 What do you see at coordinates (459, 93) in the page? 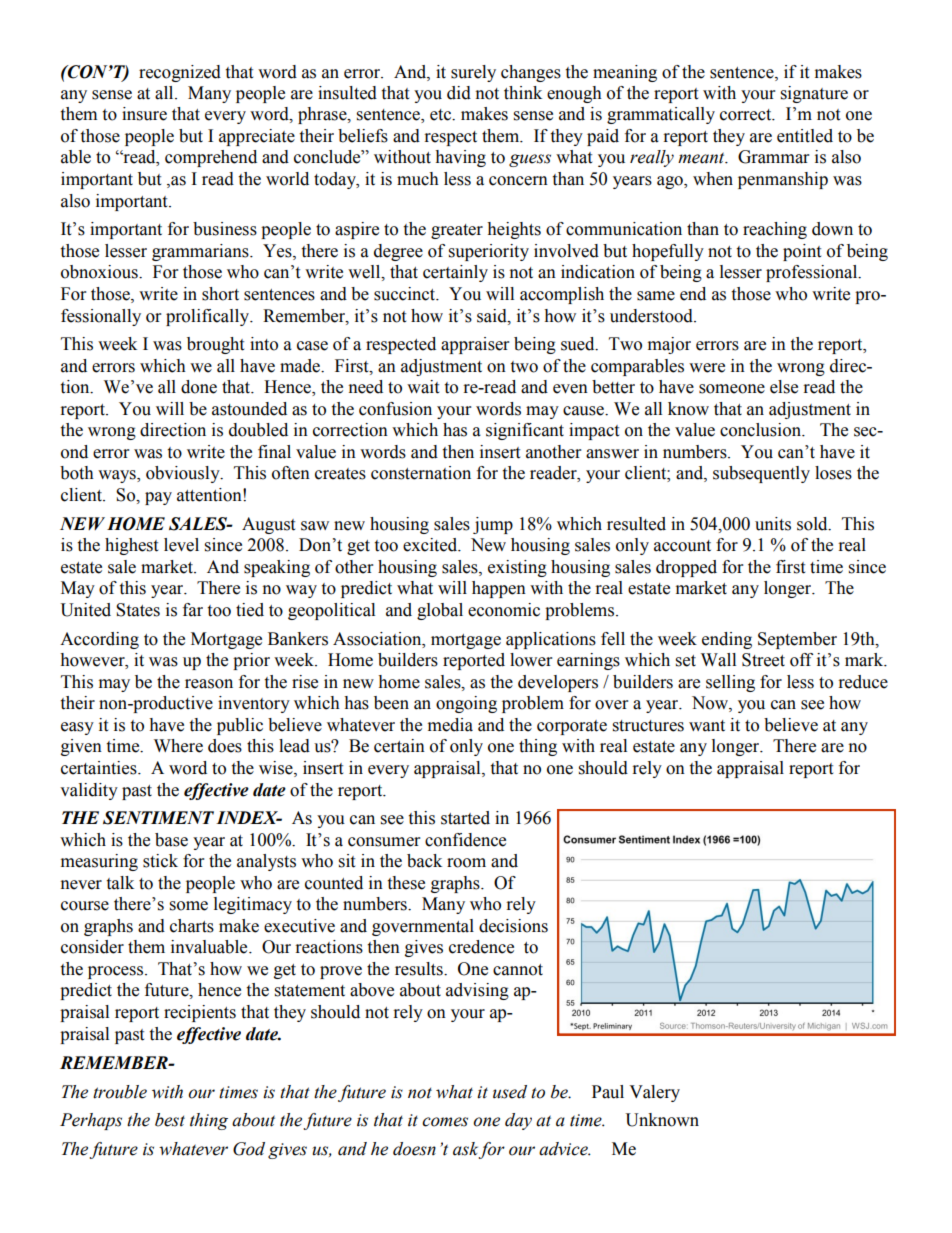
I see `did` at bounding box center [459, 93].
